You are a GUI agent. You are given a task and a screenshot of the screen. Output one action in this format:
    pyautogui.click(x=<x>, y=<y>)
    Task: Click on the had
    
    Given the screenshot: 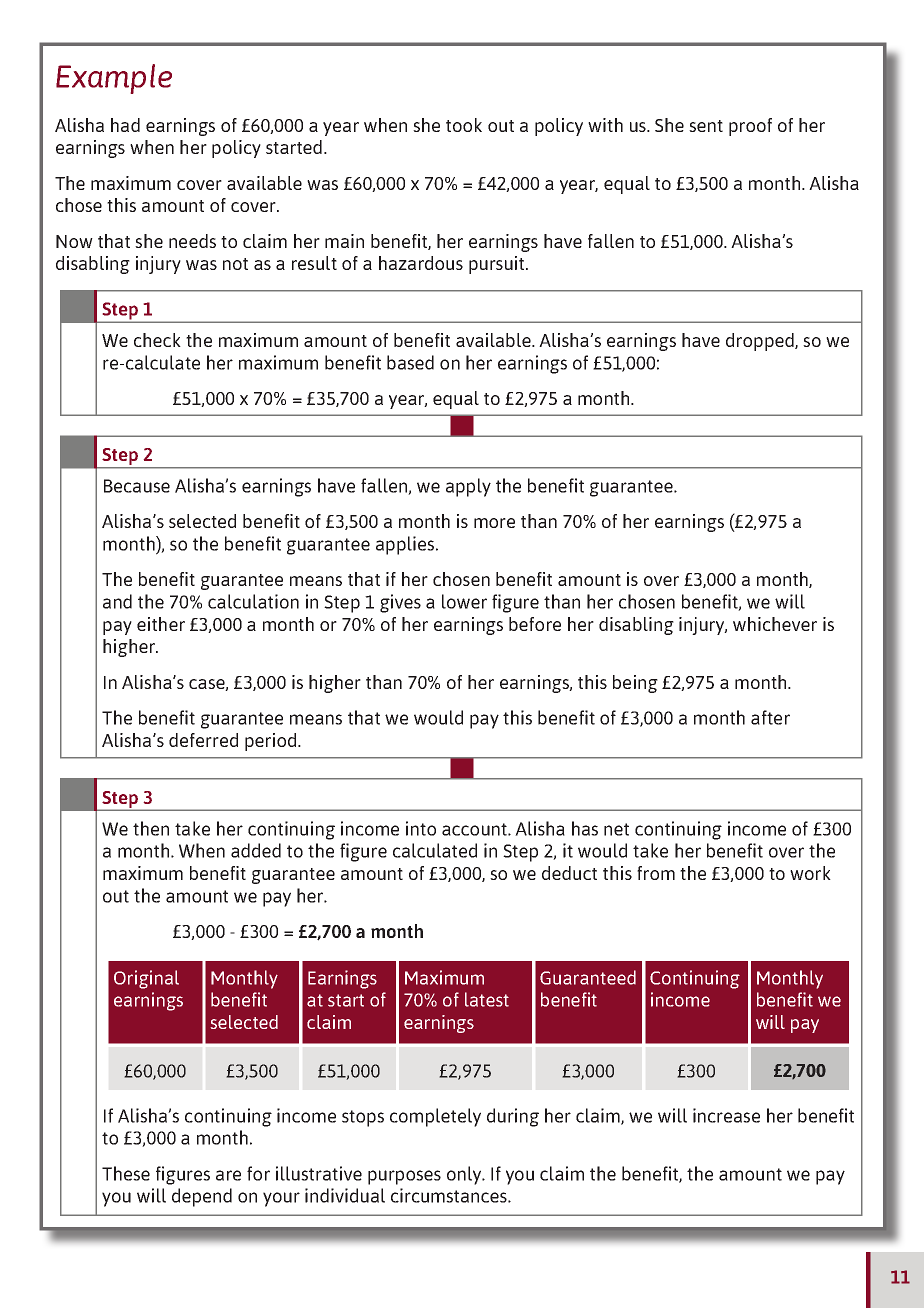 What is the action you would take?
    pyautogui.click(x=125, y=125)
